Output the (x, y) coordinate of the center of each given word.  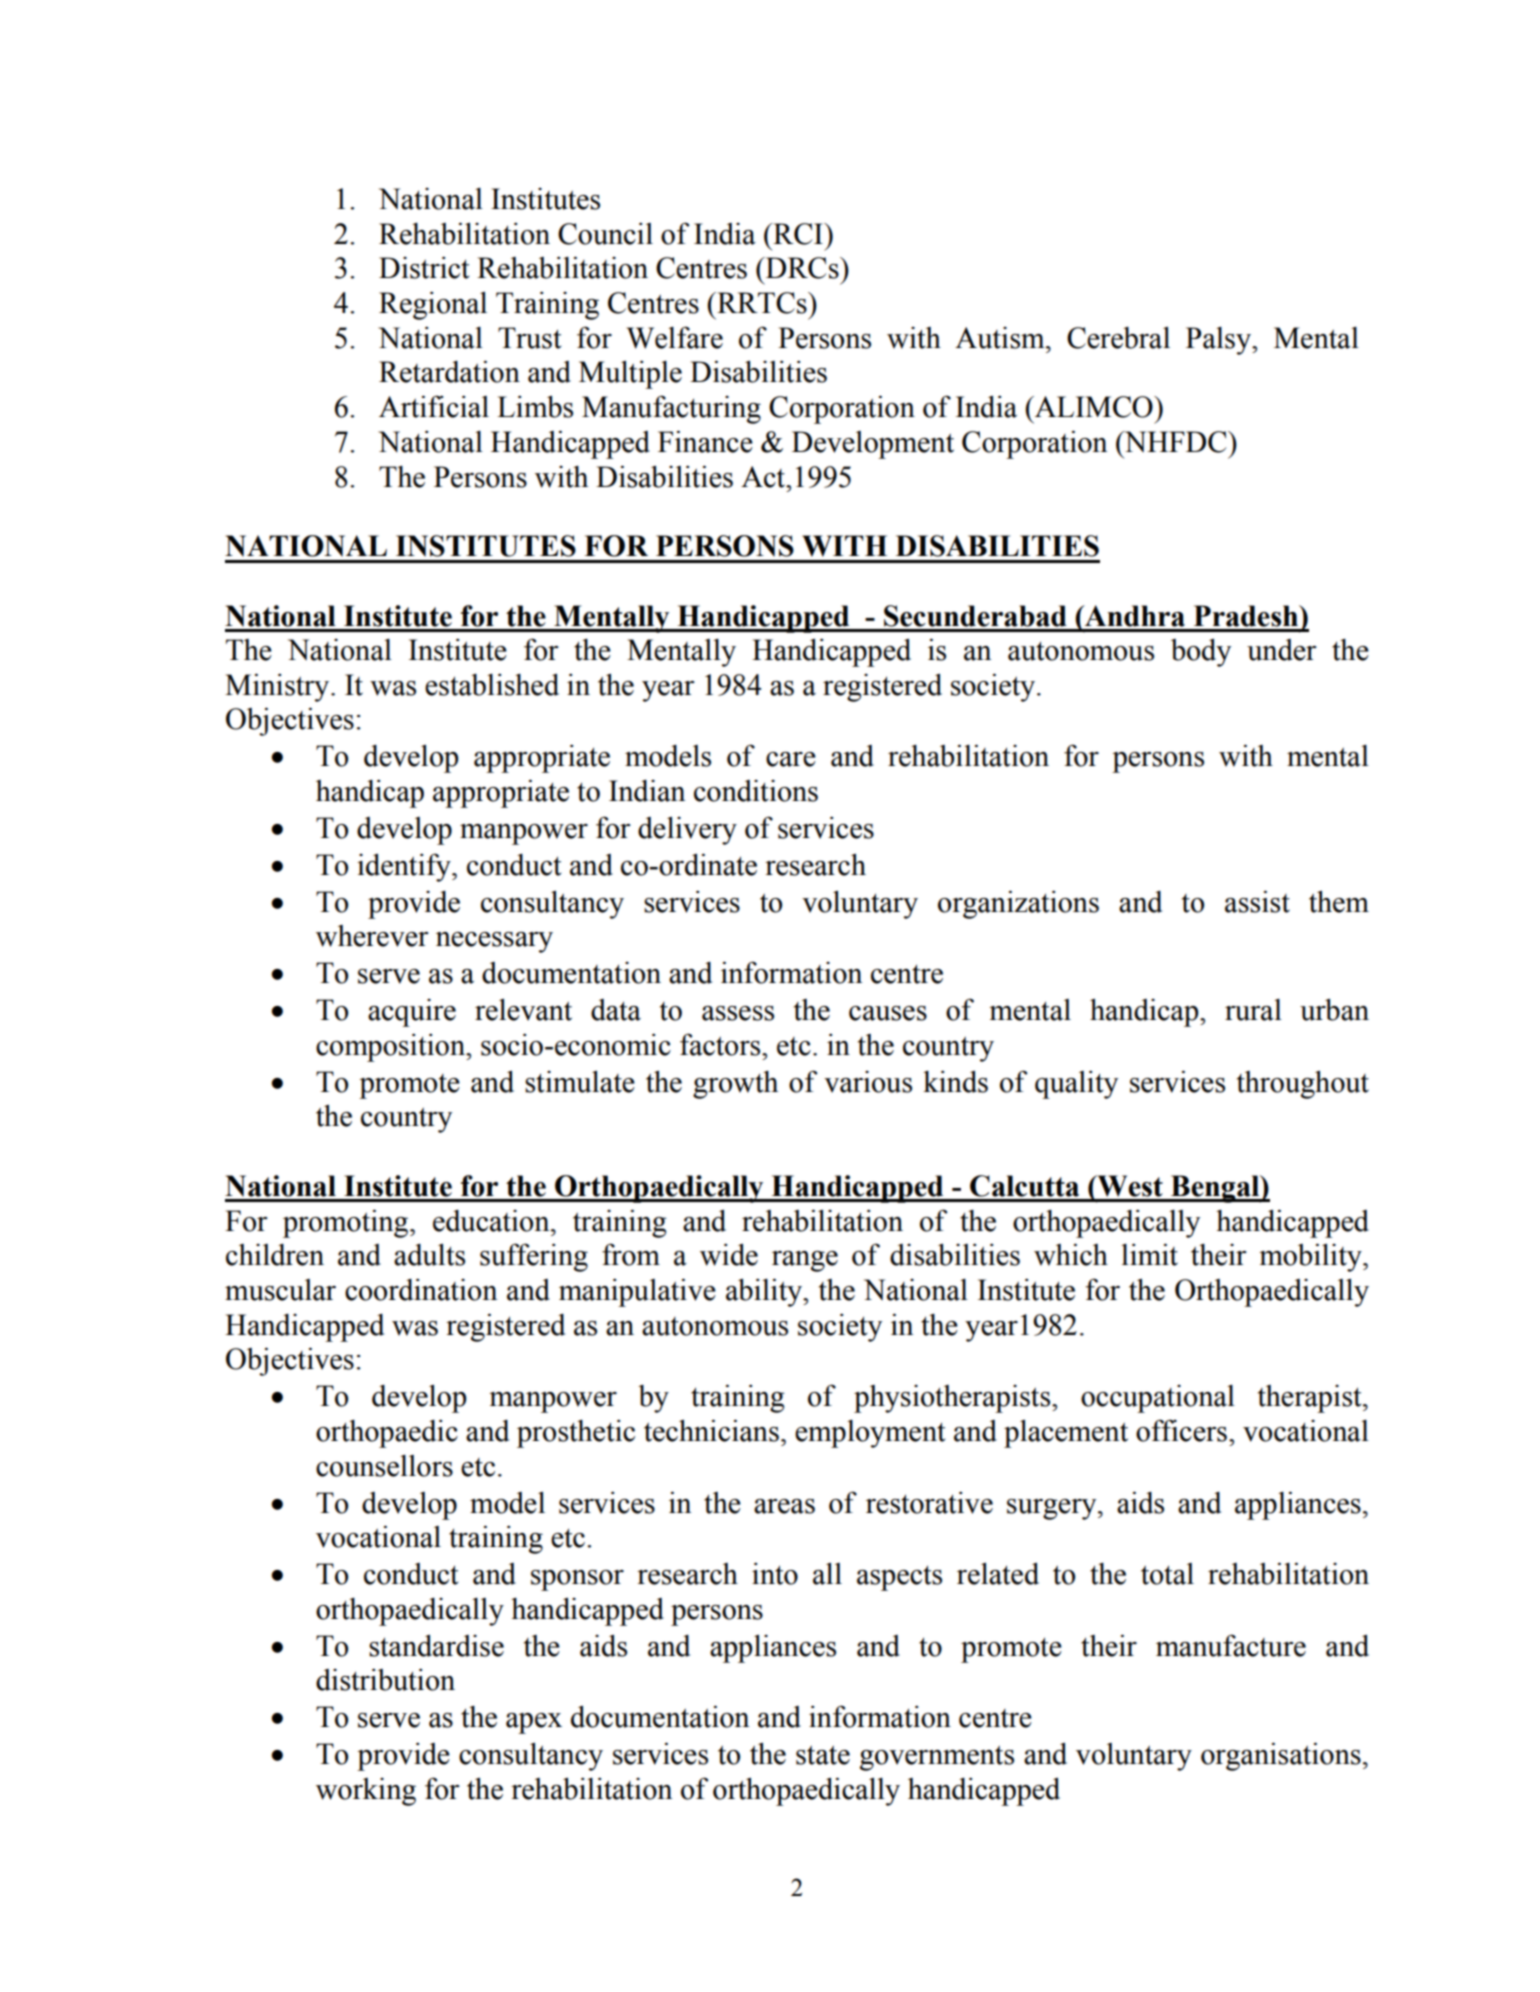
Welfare (674, 337)
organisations (1281, 1757)
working (366, 1792)
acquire (412, 1013)
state (823, 1755)
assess (738, 1013)
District (424, 268)
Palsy (1219, 341)
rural (1253, 1010)
